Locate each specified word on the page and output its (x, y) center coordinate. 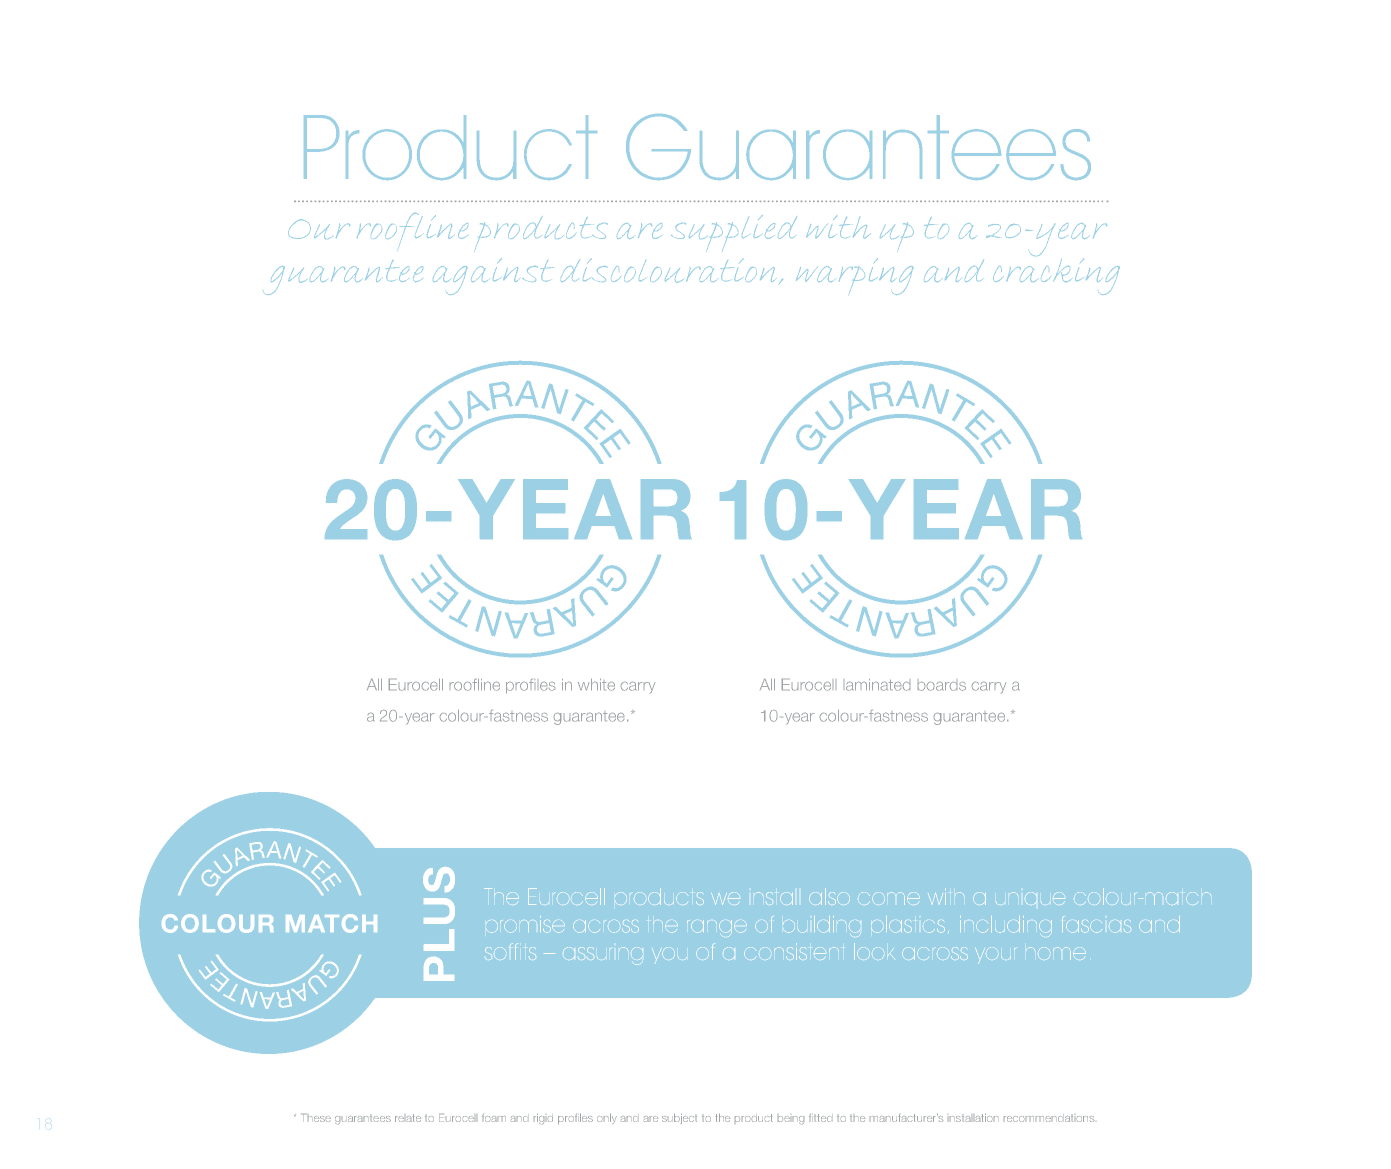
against (493, 276)
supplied (734, 233)
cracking (1056, 275)
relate (408, 1118)
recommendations (1049, 1119)
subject (679, 1119)
